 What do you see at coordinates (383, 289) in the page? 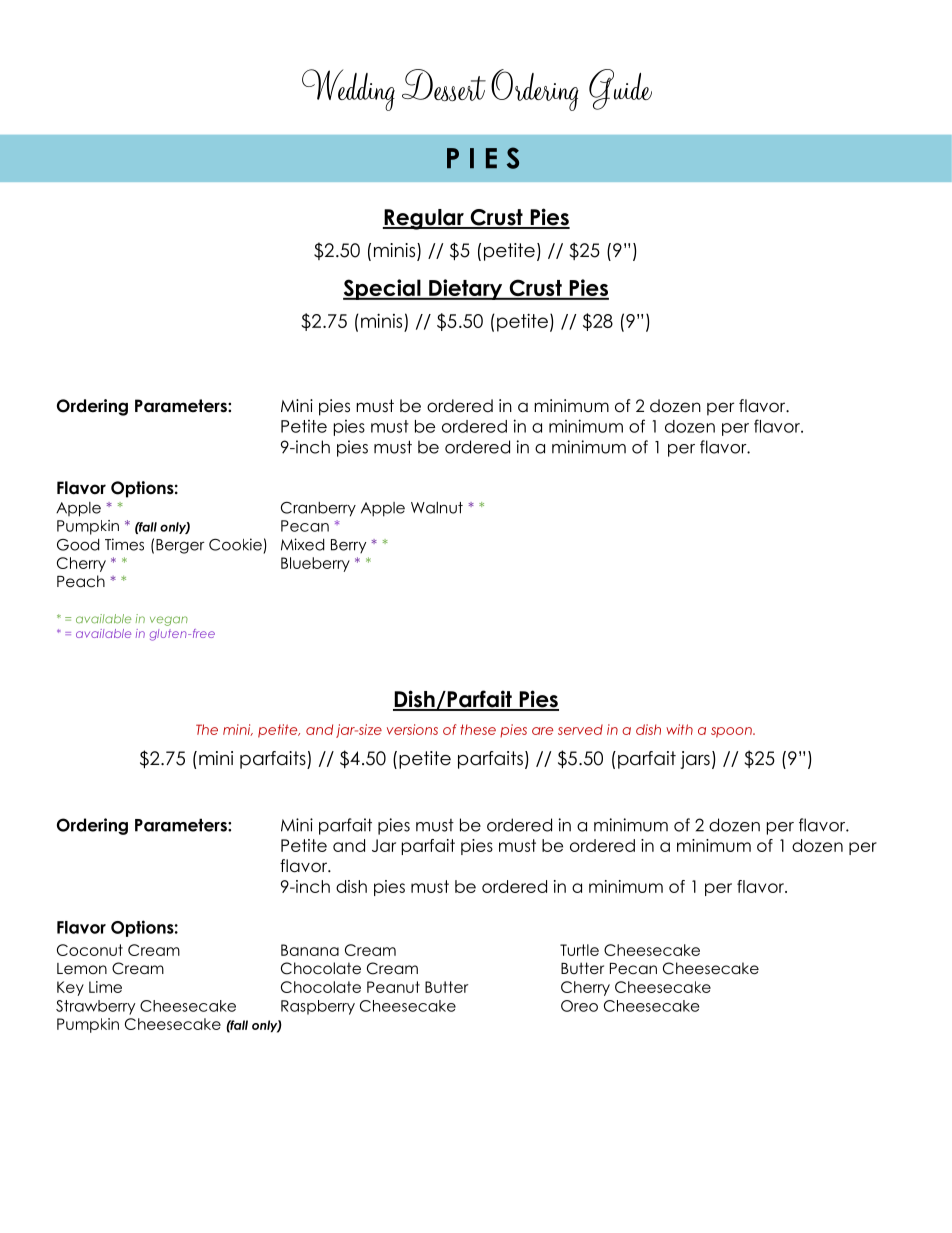
I see `Special` at bounding box center [383, 289].
